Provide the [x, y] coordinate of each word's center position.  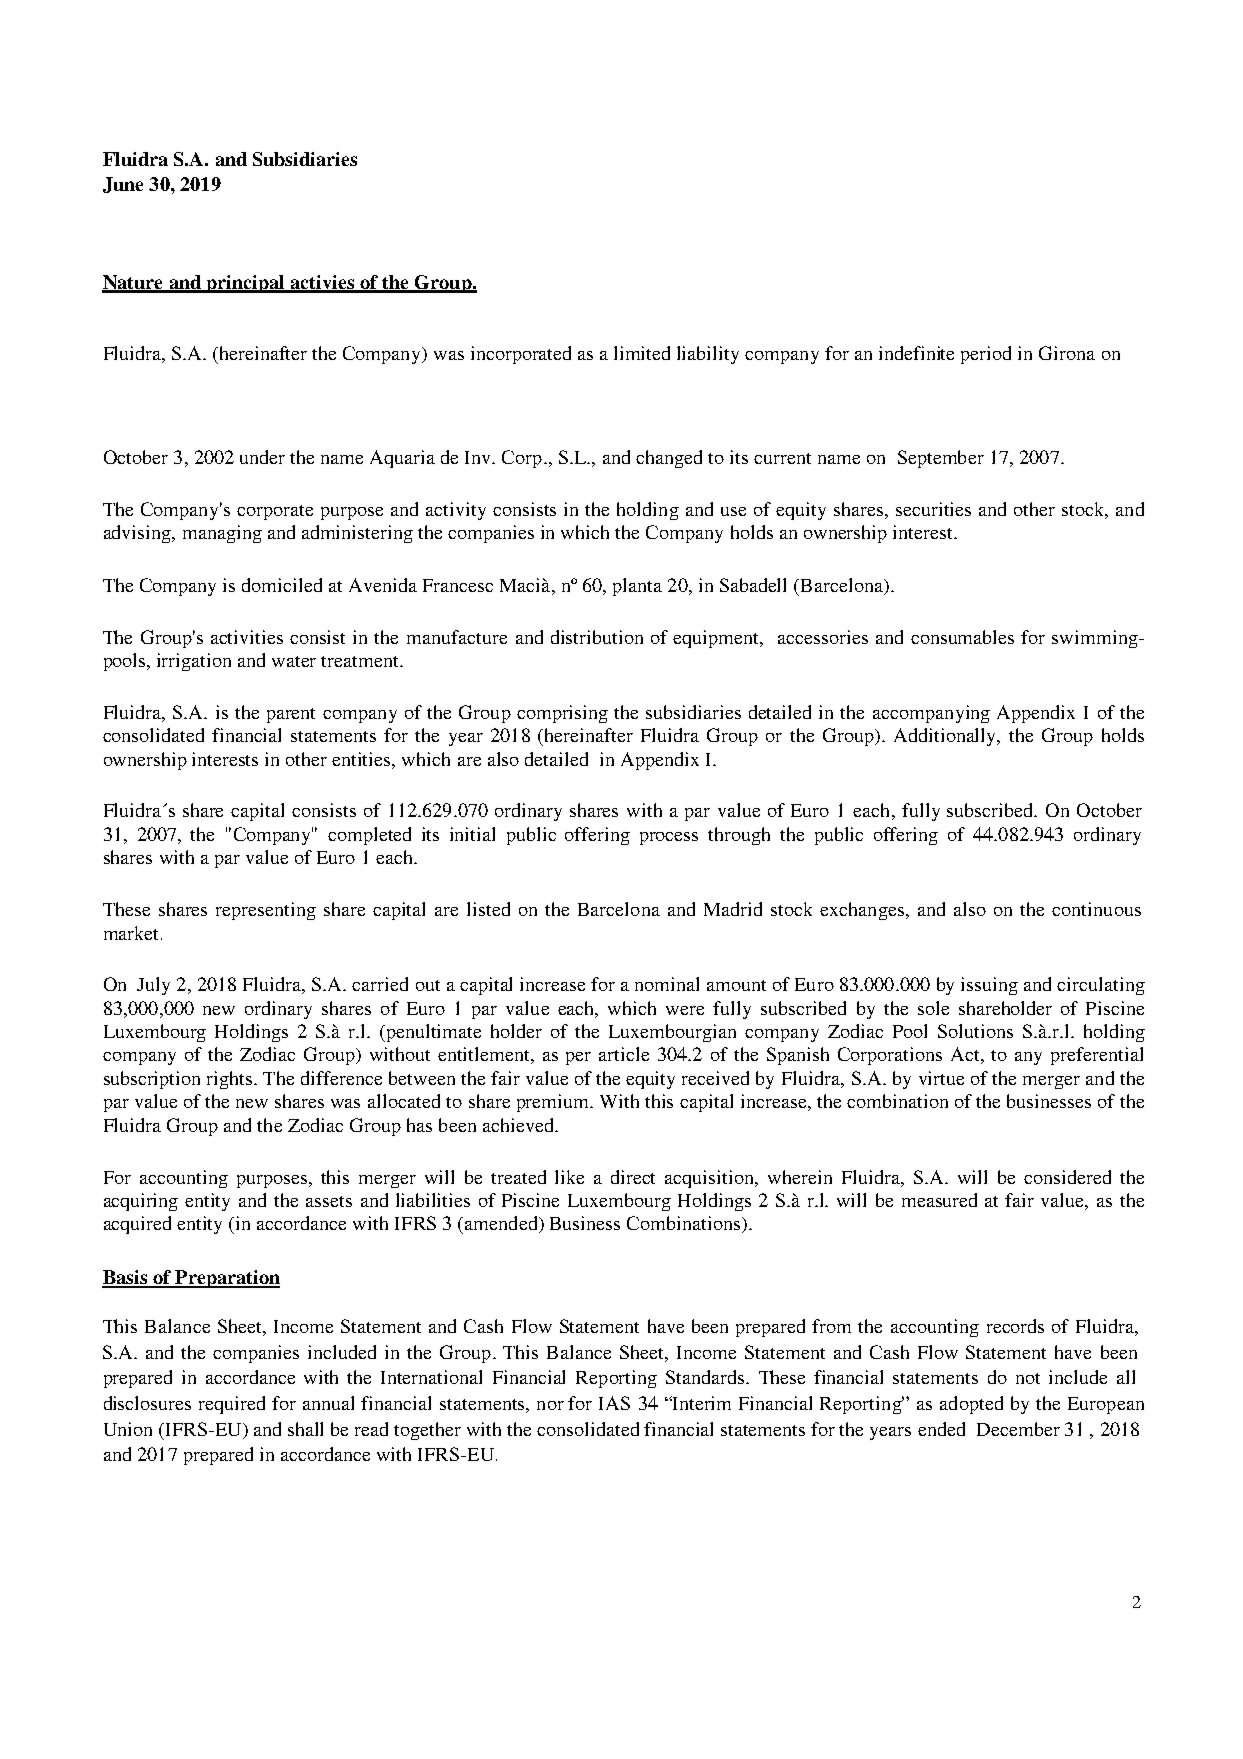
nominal [667, 984]
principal [245, 284]
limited [642, 353]
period [986, 355]
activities [247, 637]
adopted [971, 1405]
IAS [614, 1403]
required [232, 1405]
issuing [989, 986]
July [153, 986]
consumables [962, 637]
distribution [597, 637]
